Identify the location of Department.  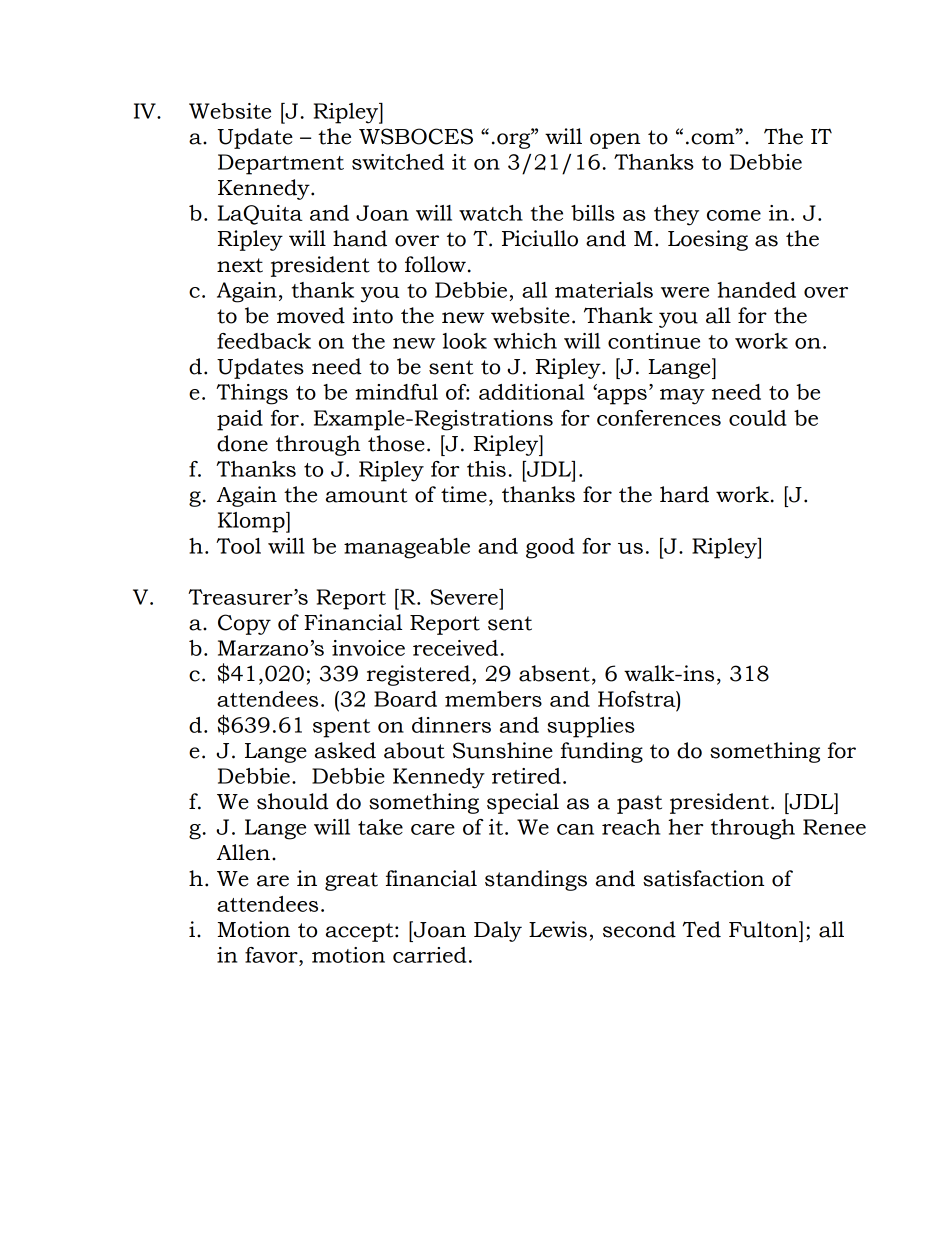
(281, 164).
